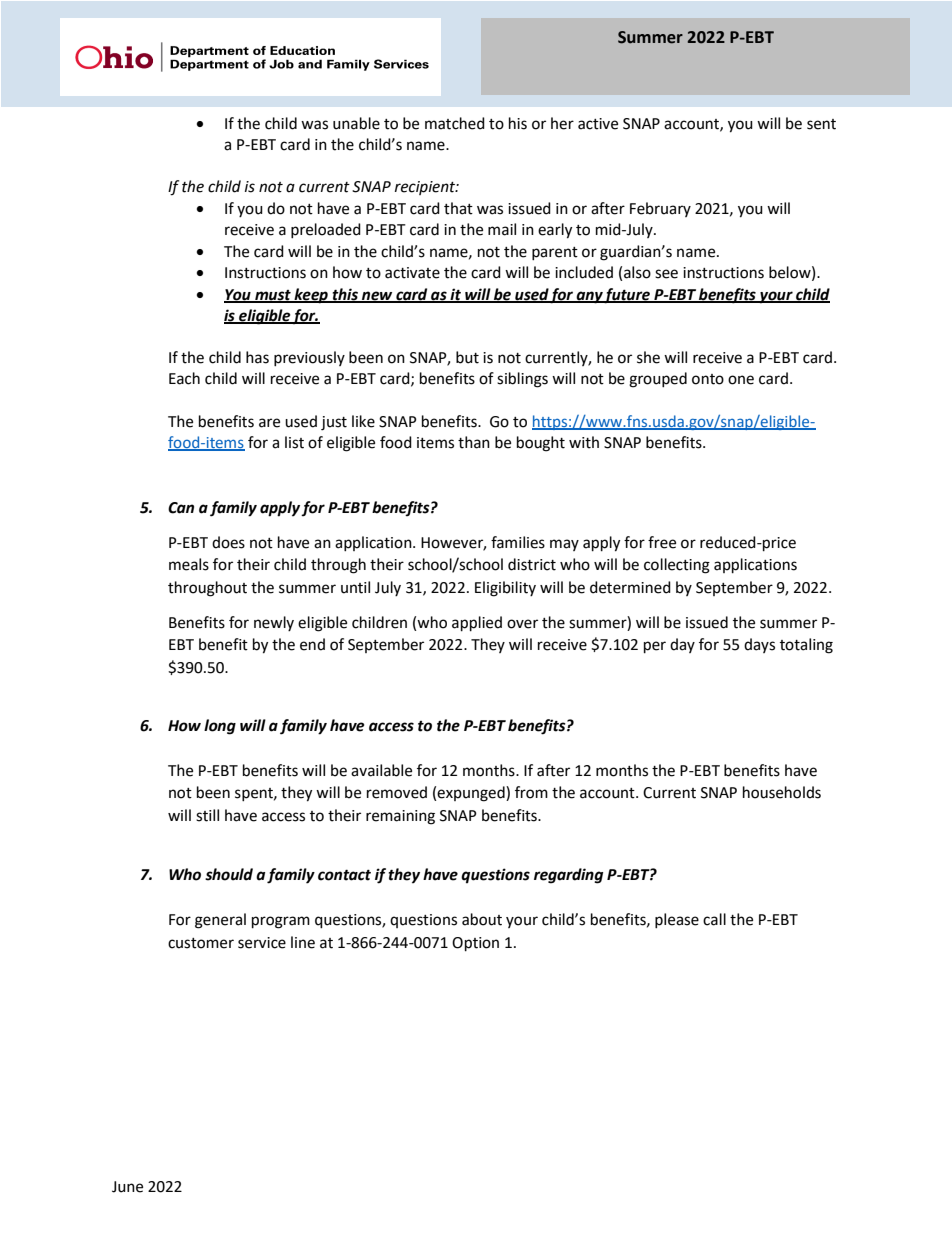 The width and height of the screenshot is (952, 1233). I want to click on households, so click(782, 792).
